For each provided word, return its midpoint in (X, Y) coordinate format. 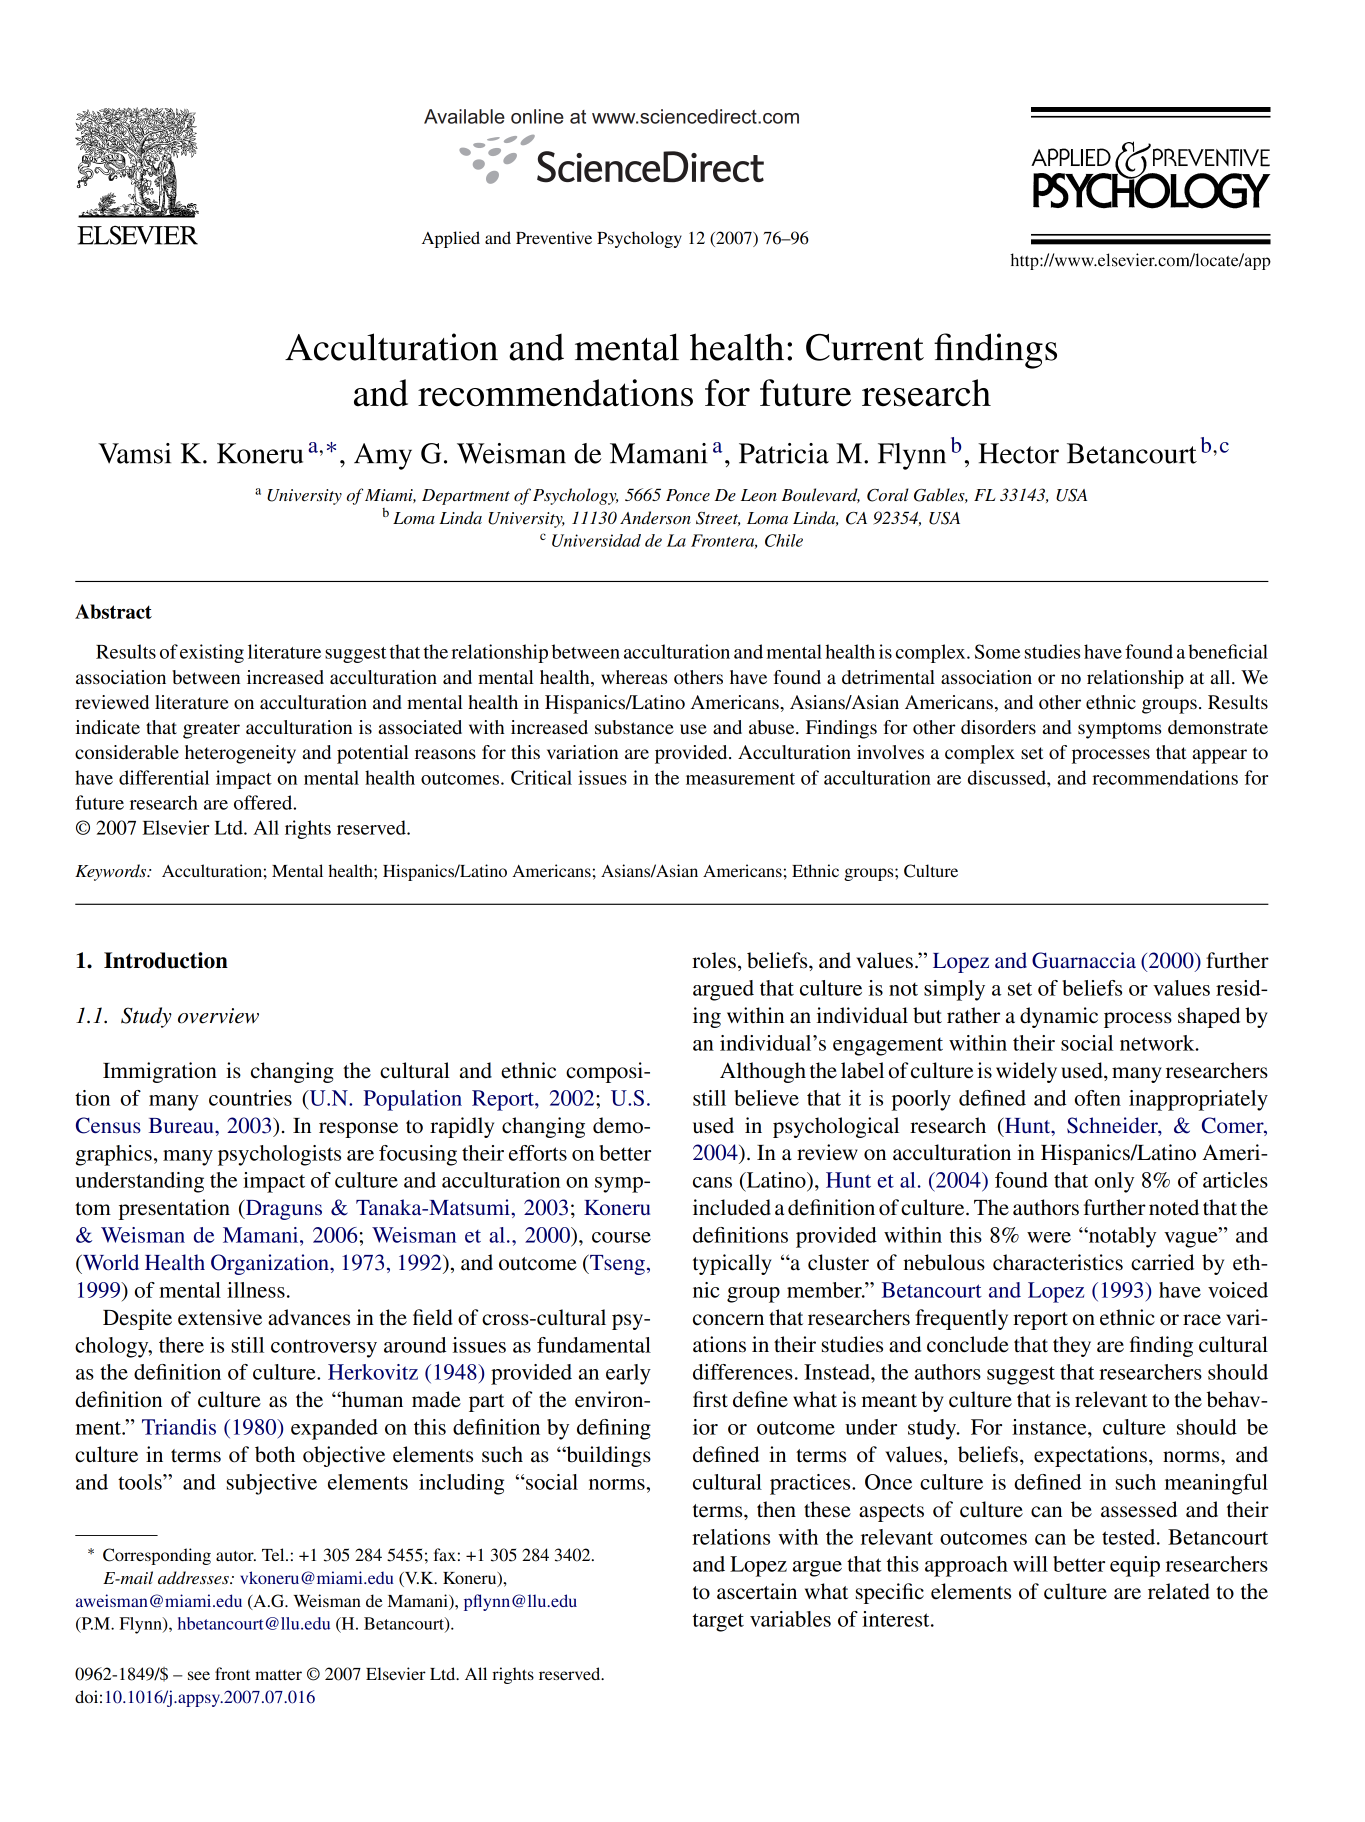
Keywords (112, 872)
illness (256, 1290)
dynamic (1059, 1017)
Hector (1018, 453)
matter (278, 1675)
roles (714, 960)
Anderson (655, 518)
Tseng (616, 1264)
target (718, 1622)
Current (865, 347)
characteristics (1058, 1262)
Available (464, 116)
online (537, 116)
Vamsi (134, 453)
